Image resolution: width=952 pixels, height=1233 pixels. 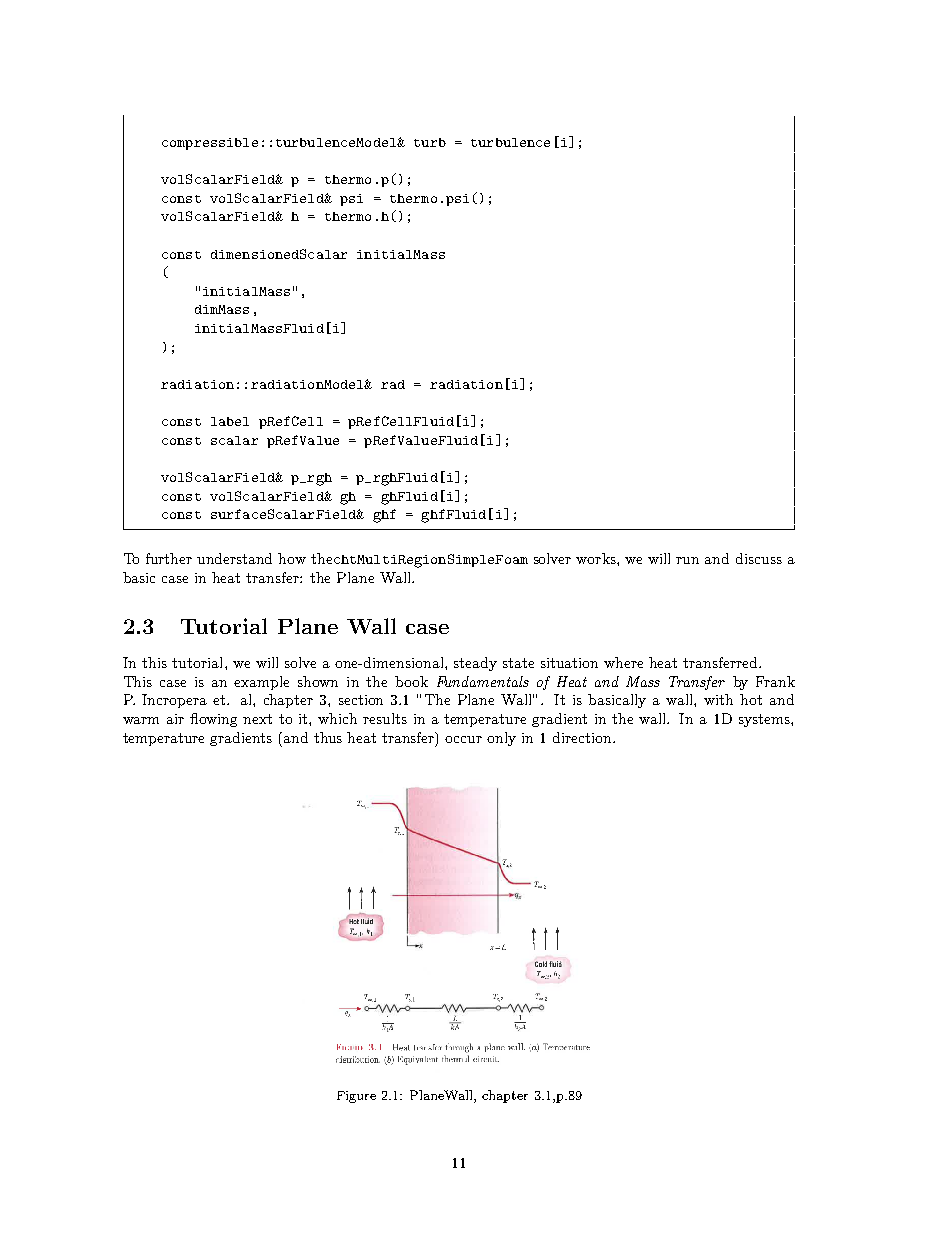 What do you see at coordinates (385, 718) in the document?
I see `results` at bounding box center [385, 718].
